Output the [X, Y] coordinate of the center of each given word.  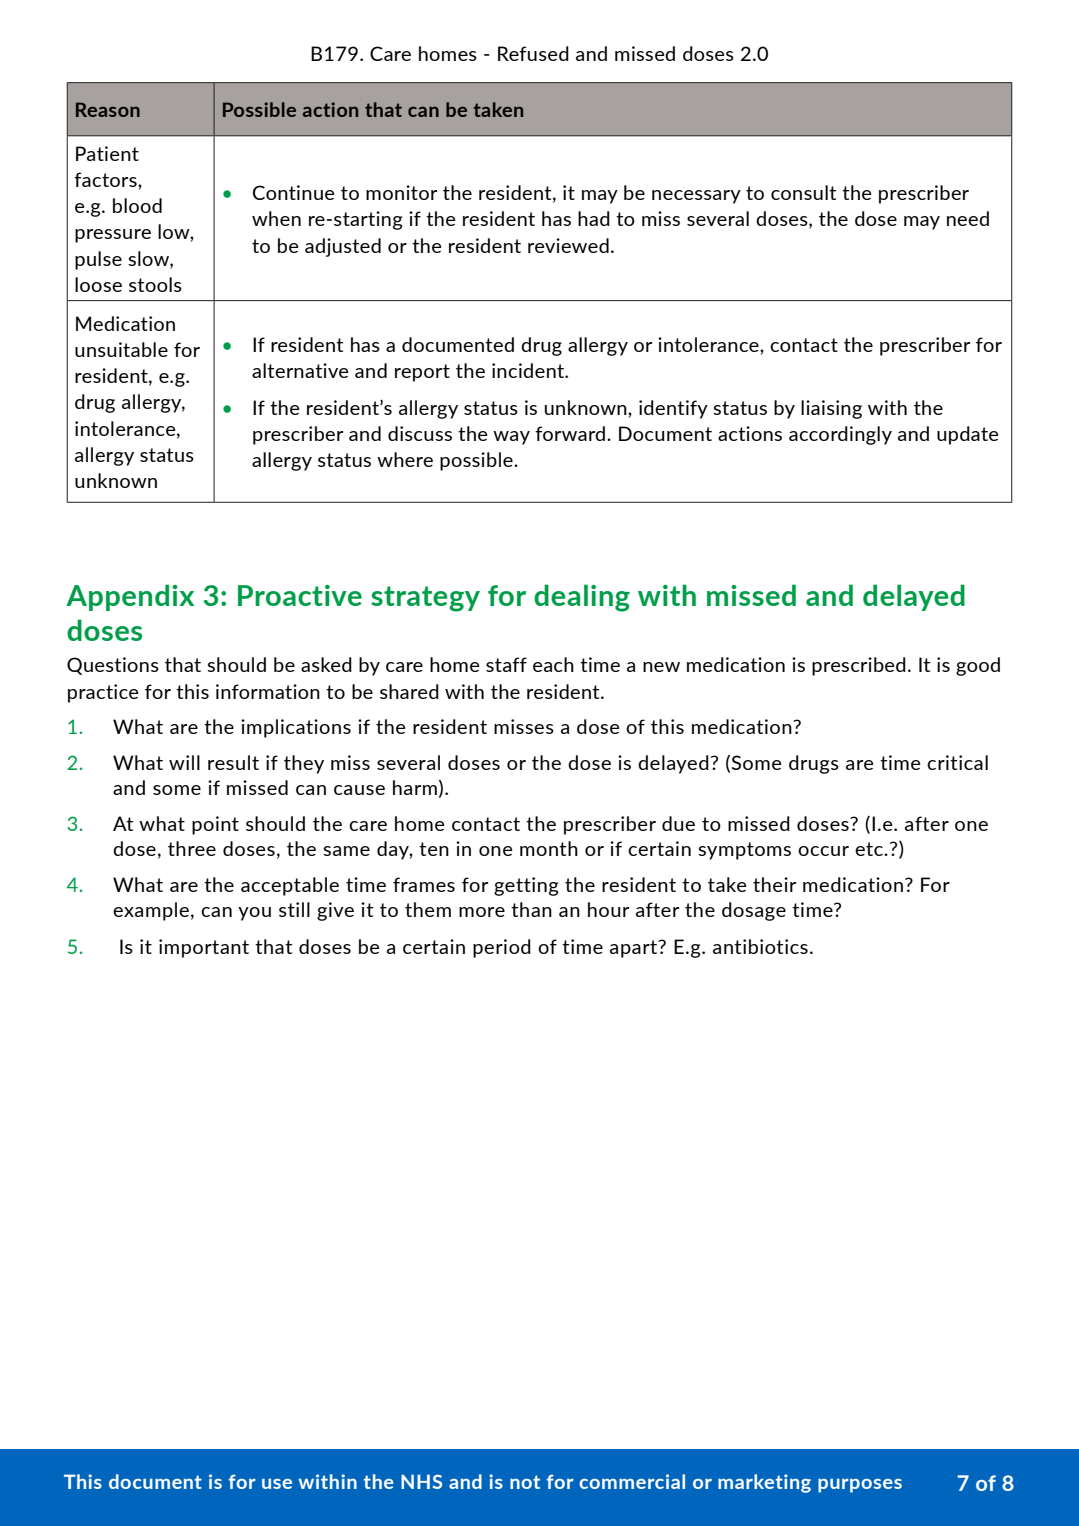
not [525, 1482]
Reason [108, 109]
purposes [860, 1485]
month [549, 848]
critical [957, 762]
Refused [533, 53]
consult [803, 192]
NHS [421, 1481]
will [184, 762]
